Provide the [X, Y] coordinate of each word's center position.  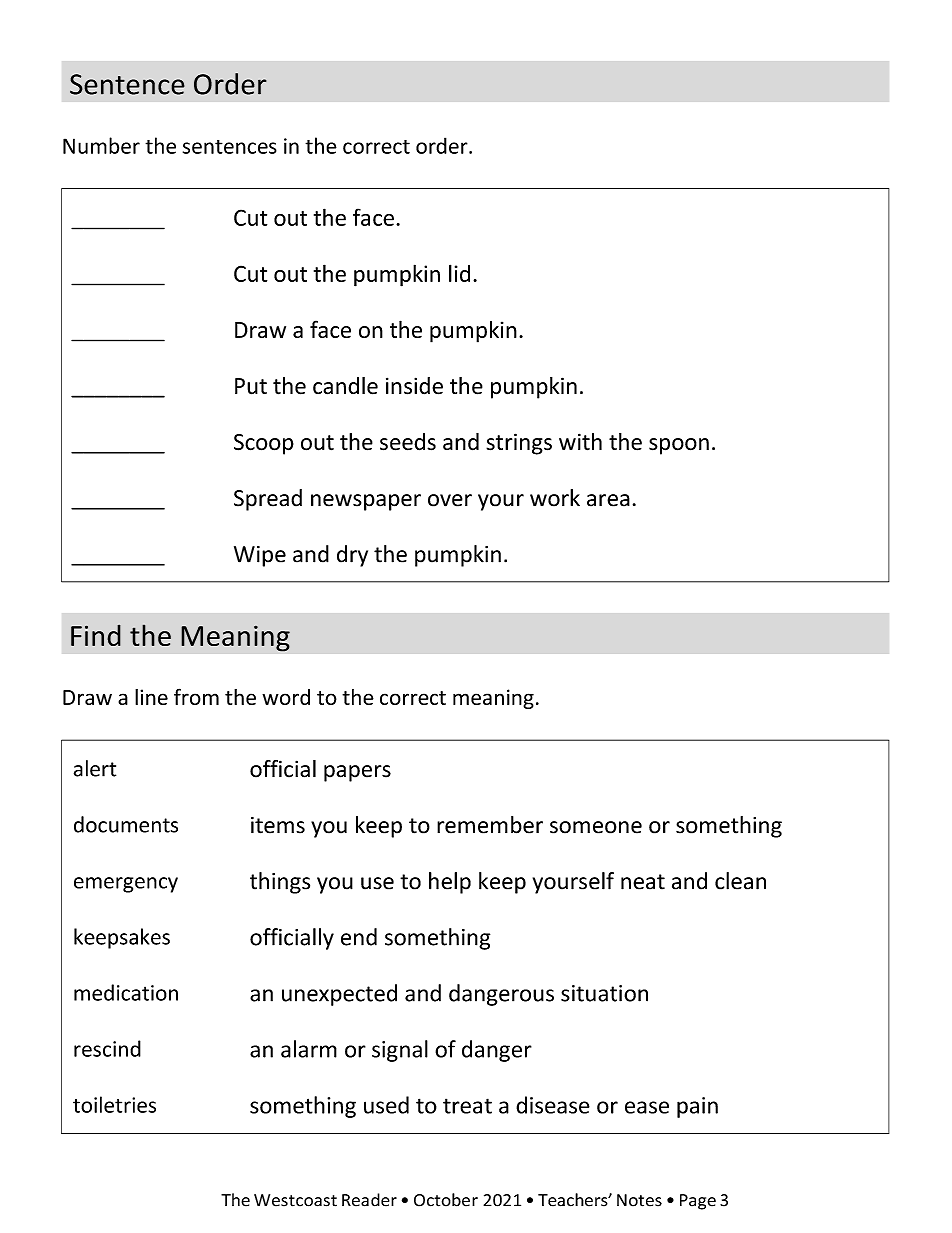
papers [357, 773]
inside [414, 386]
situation [604, 993]
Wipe [260, 556]
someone [596, 827]
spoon [679, 446]
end [359, 937]
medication [126, 992]
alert [95, 768]
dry [352, 556]
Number [101, 145]
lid [459, 273]
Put [251, 386]
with [580, 442]
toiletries [114, 1104]
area [608, 500]
